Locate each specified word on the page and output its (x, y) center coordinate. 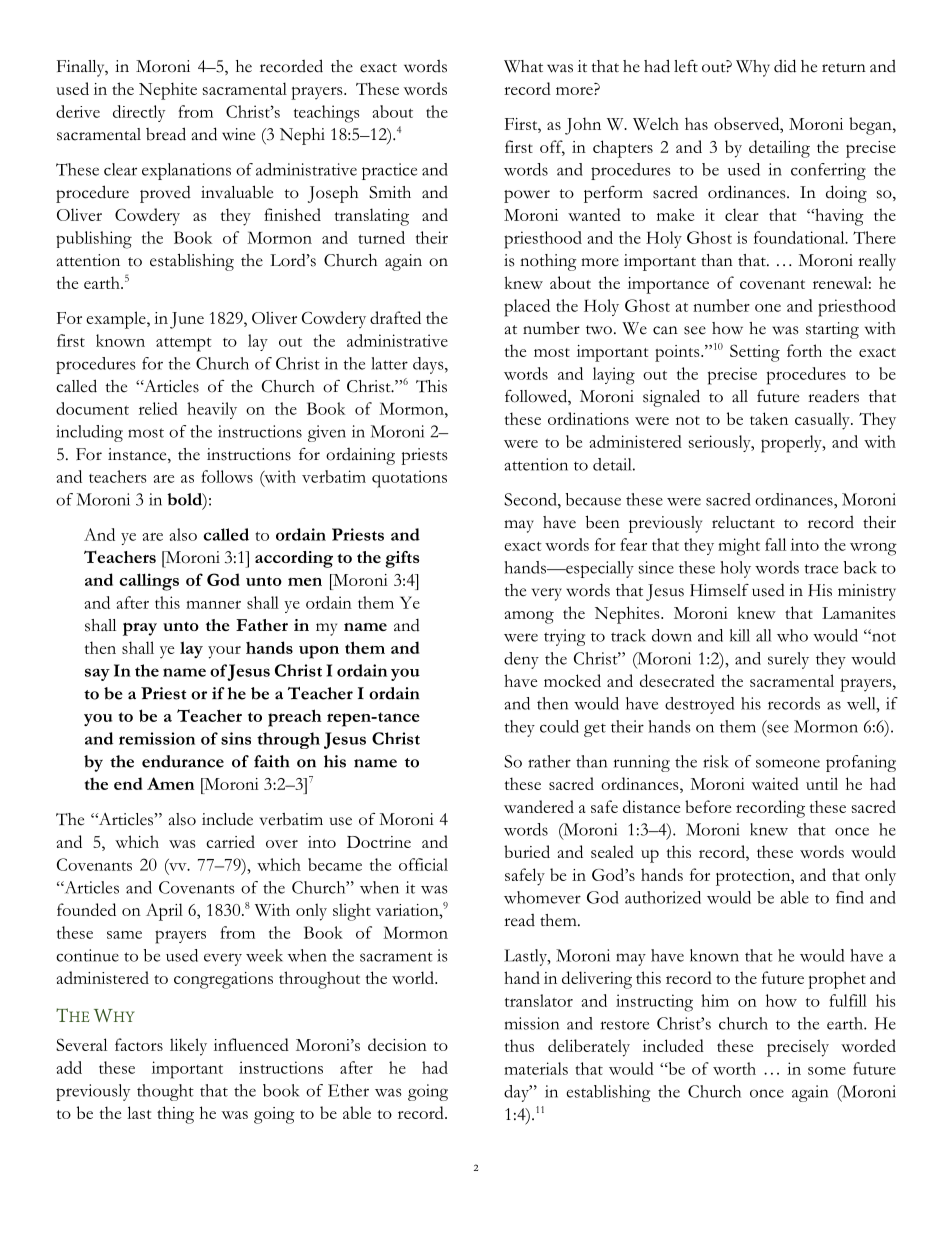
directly (139, 113)
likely (188, 1047)
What (523, 66)
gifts (402, 559)
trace (821, 569)
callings (149, 582)
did (785, 66)
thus (519, 1045)
